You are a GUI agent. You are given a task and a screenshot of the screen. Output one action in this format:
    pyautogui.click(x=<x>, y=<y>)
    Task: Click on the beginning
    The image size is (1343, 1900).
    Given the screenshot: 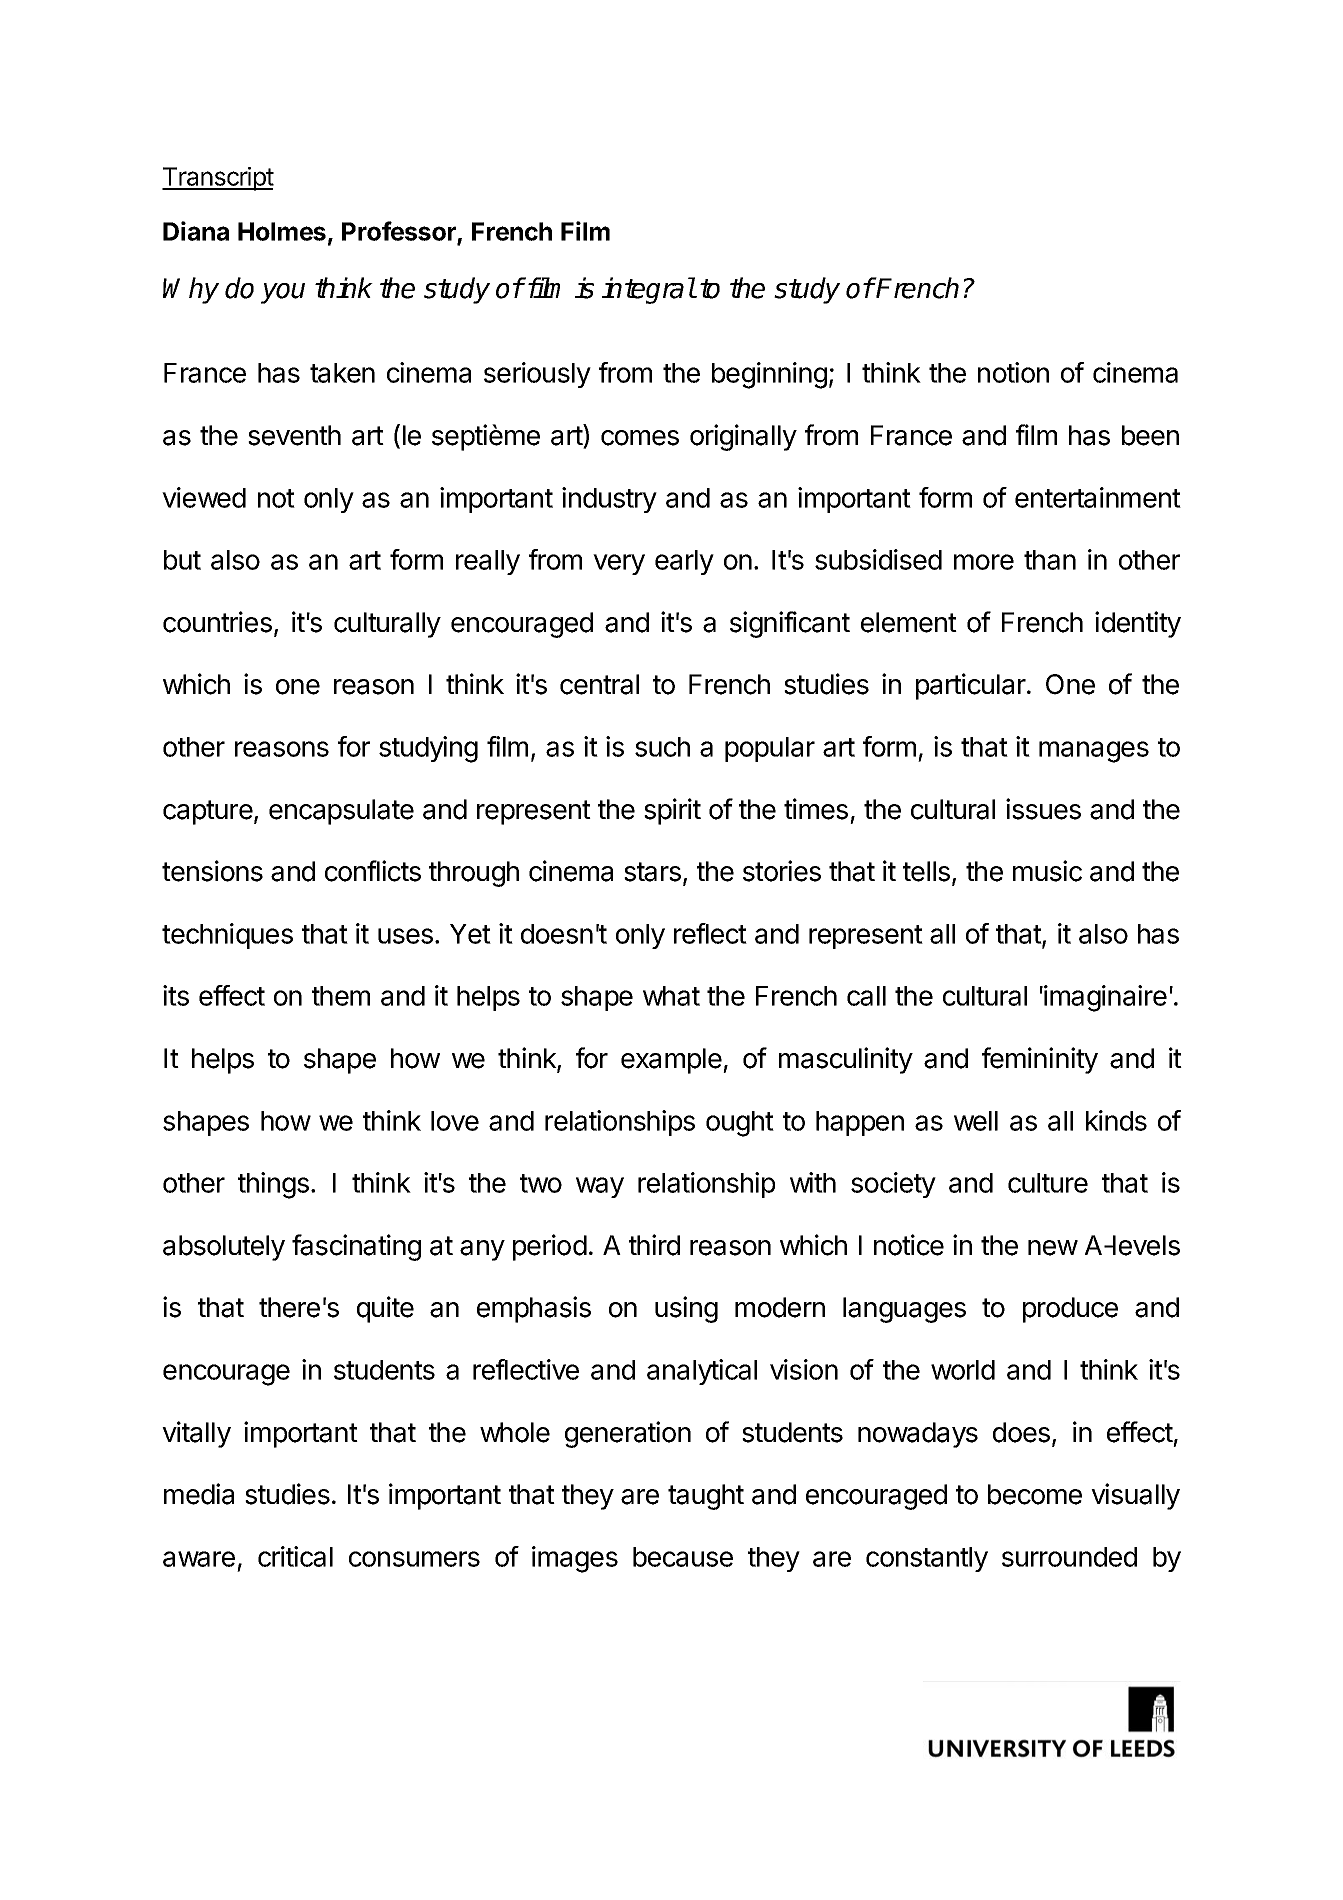 What is the action you would take?
    pyautogui.click(x=769, y=375)
